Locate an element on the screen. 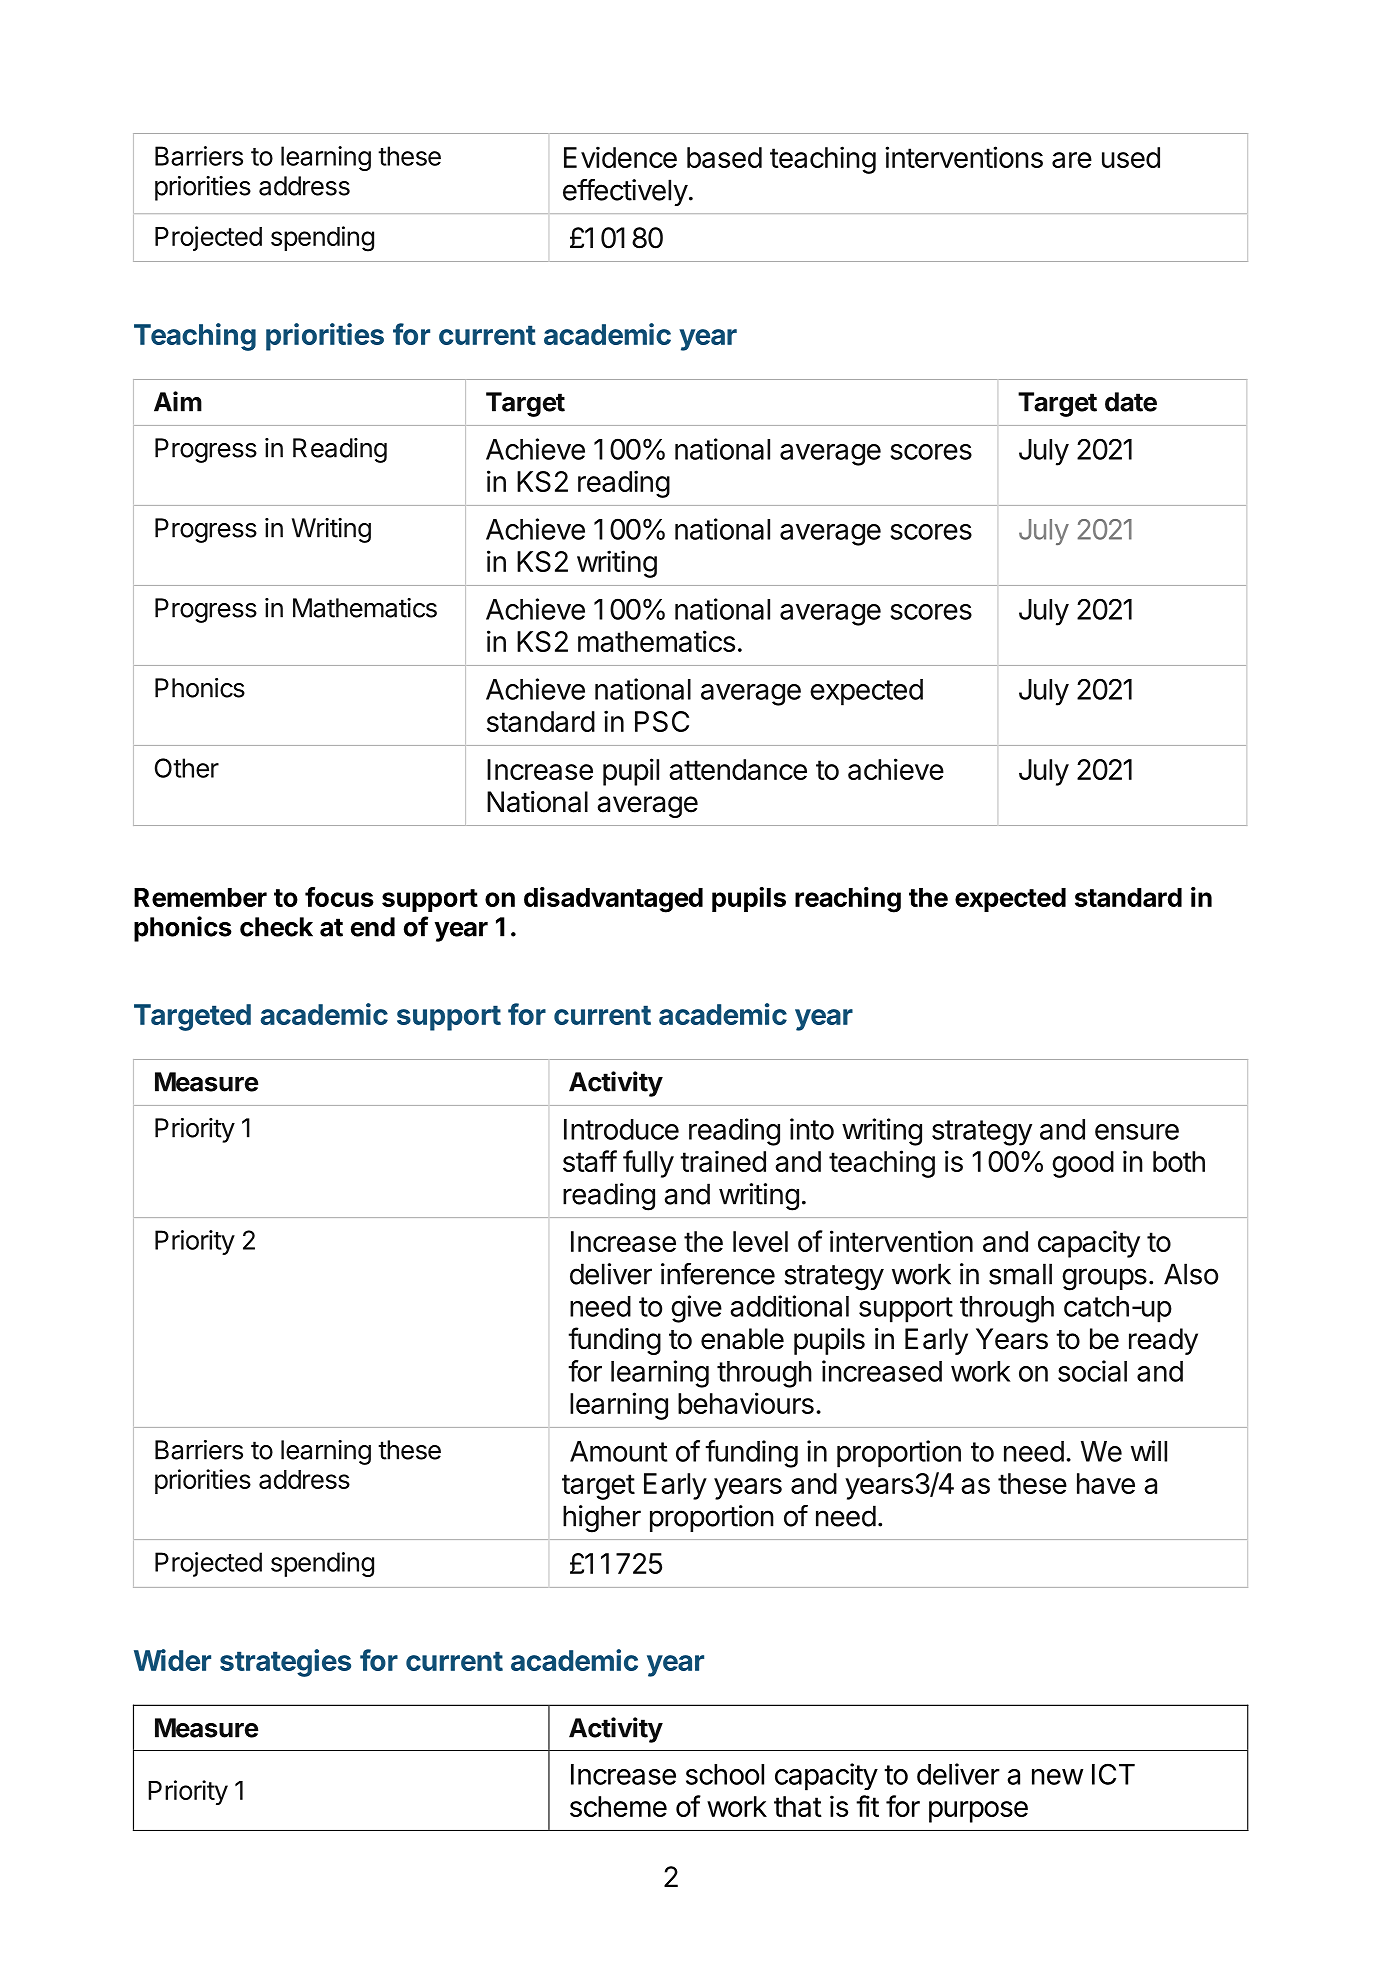 The image size is (1397, 1976). ensure is located at coordinates (1137, 1132).
